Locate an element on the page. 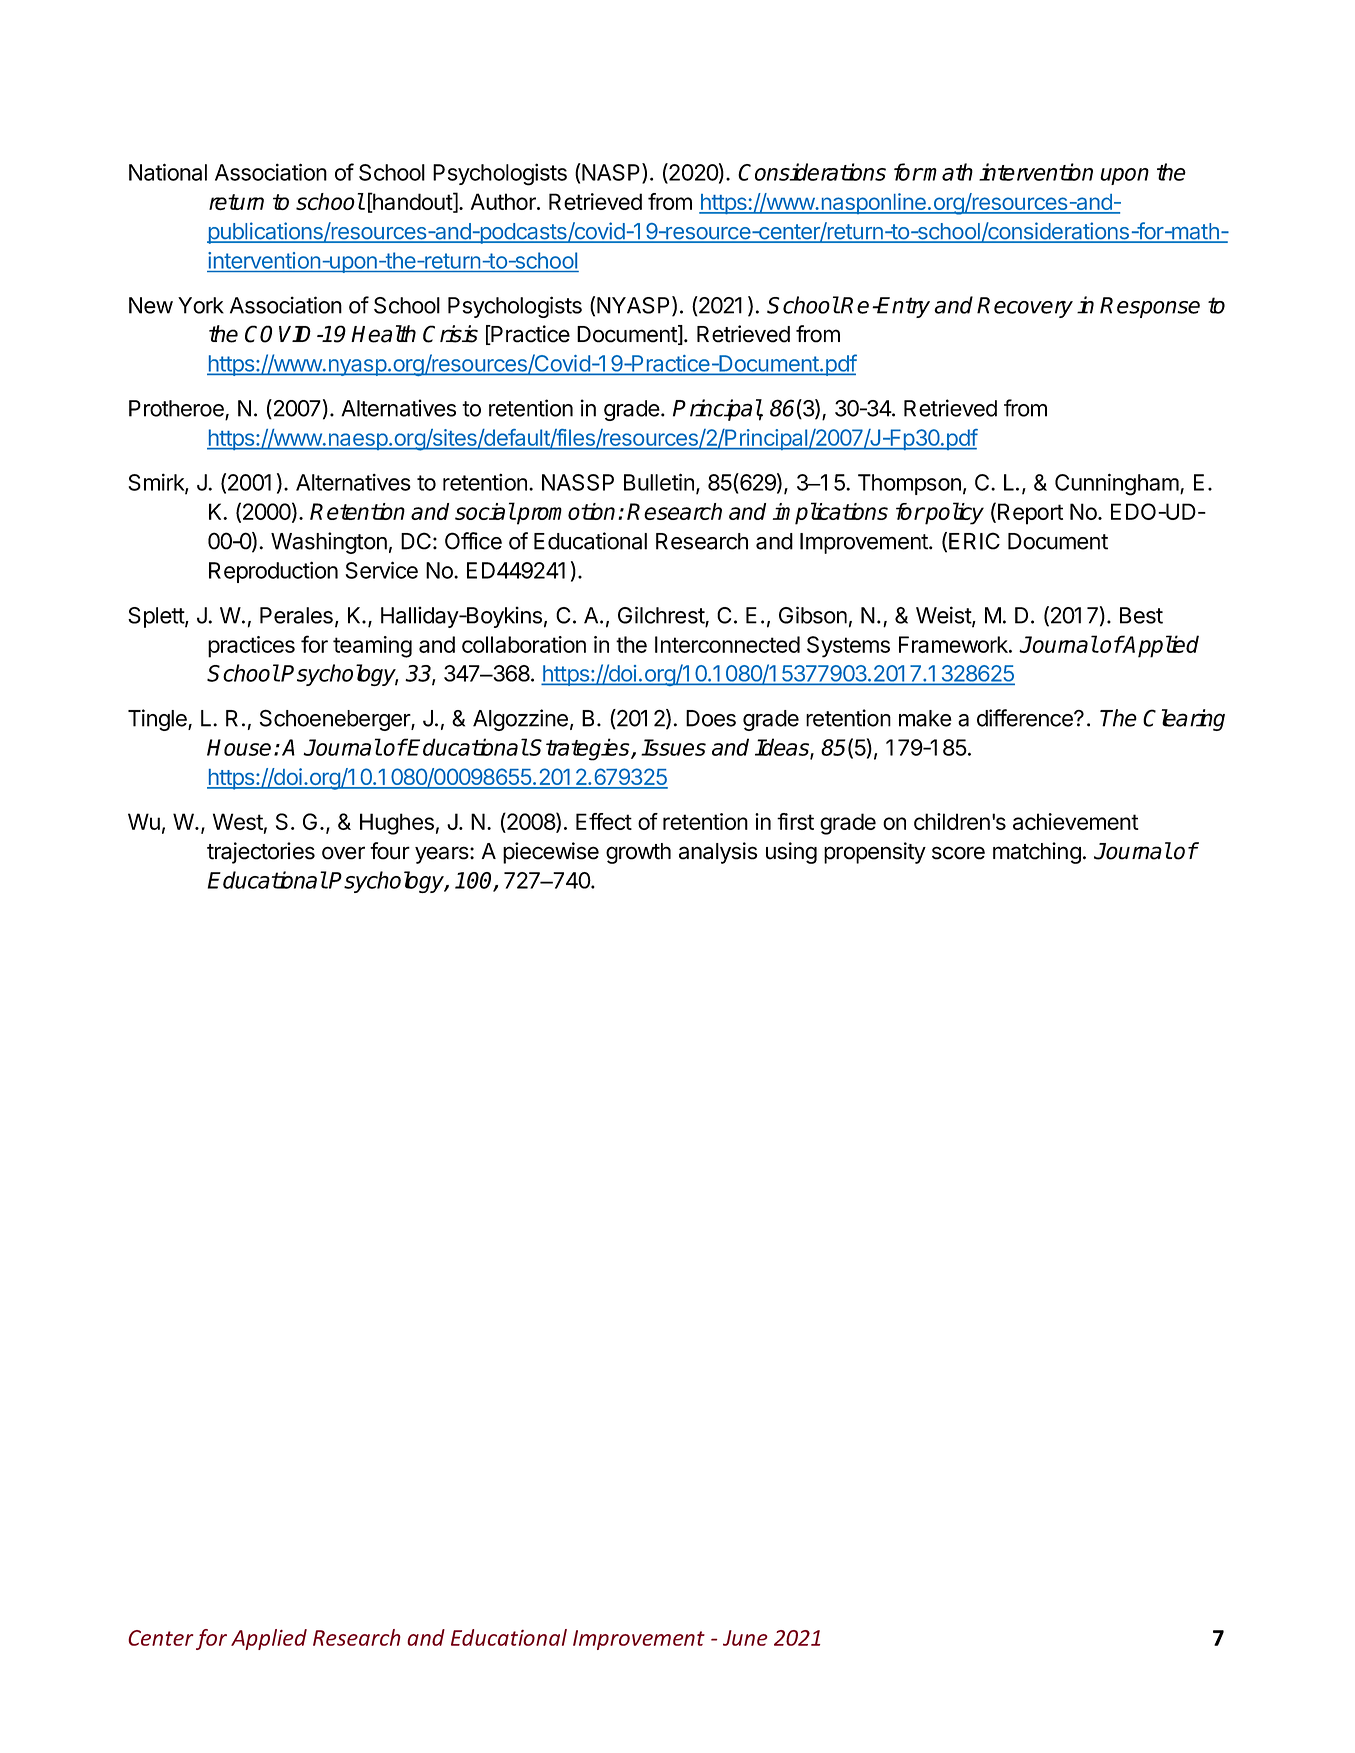 This page has width=1355, height=1753. National is located at coordinates (168, 172).
